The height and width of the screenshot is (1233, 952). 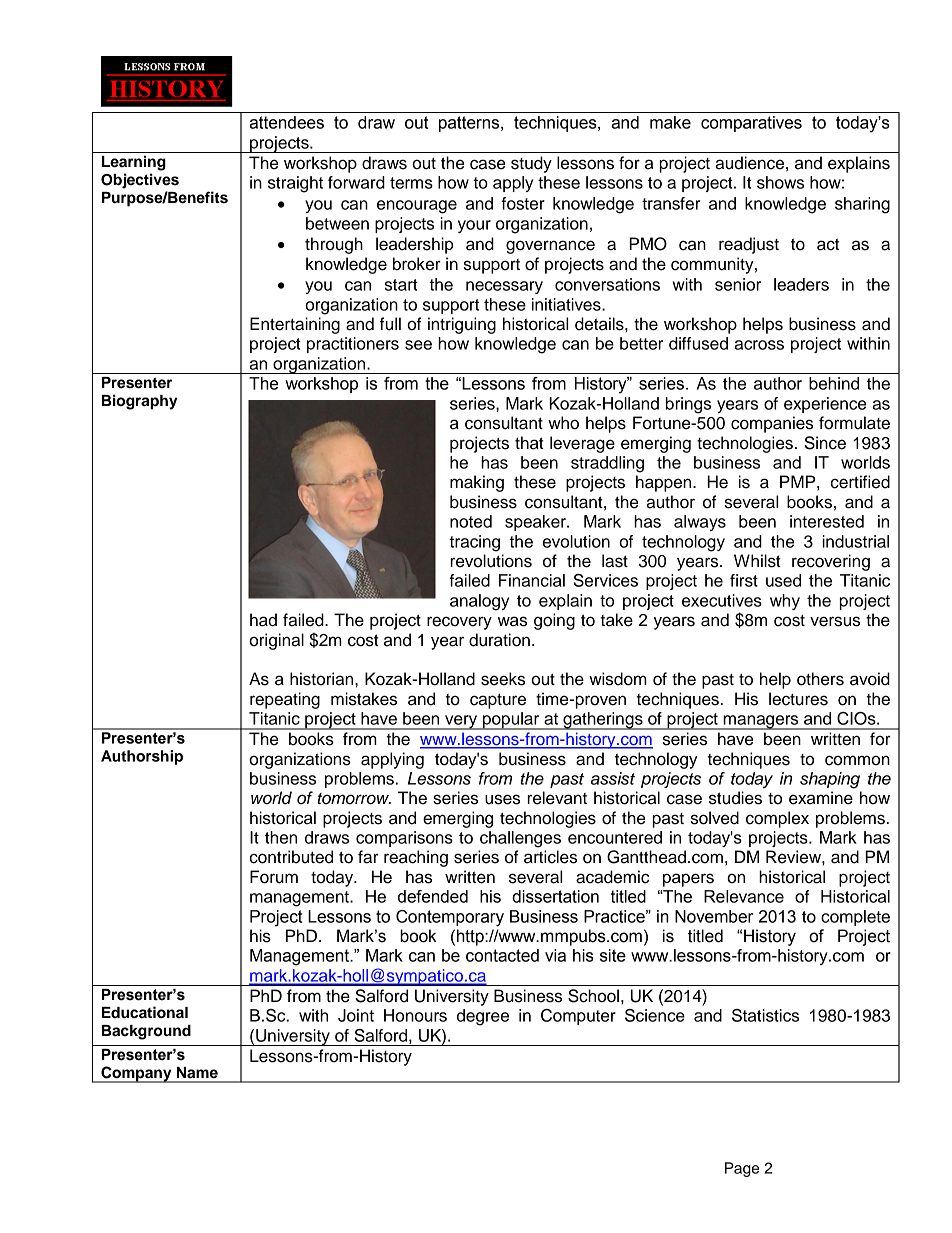 I want to click on dissertation, so click(x=555, y=896).
